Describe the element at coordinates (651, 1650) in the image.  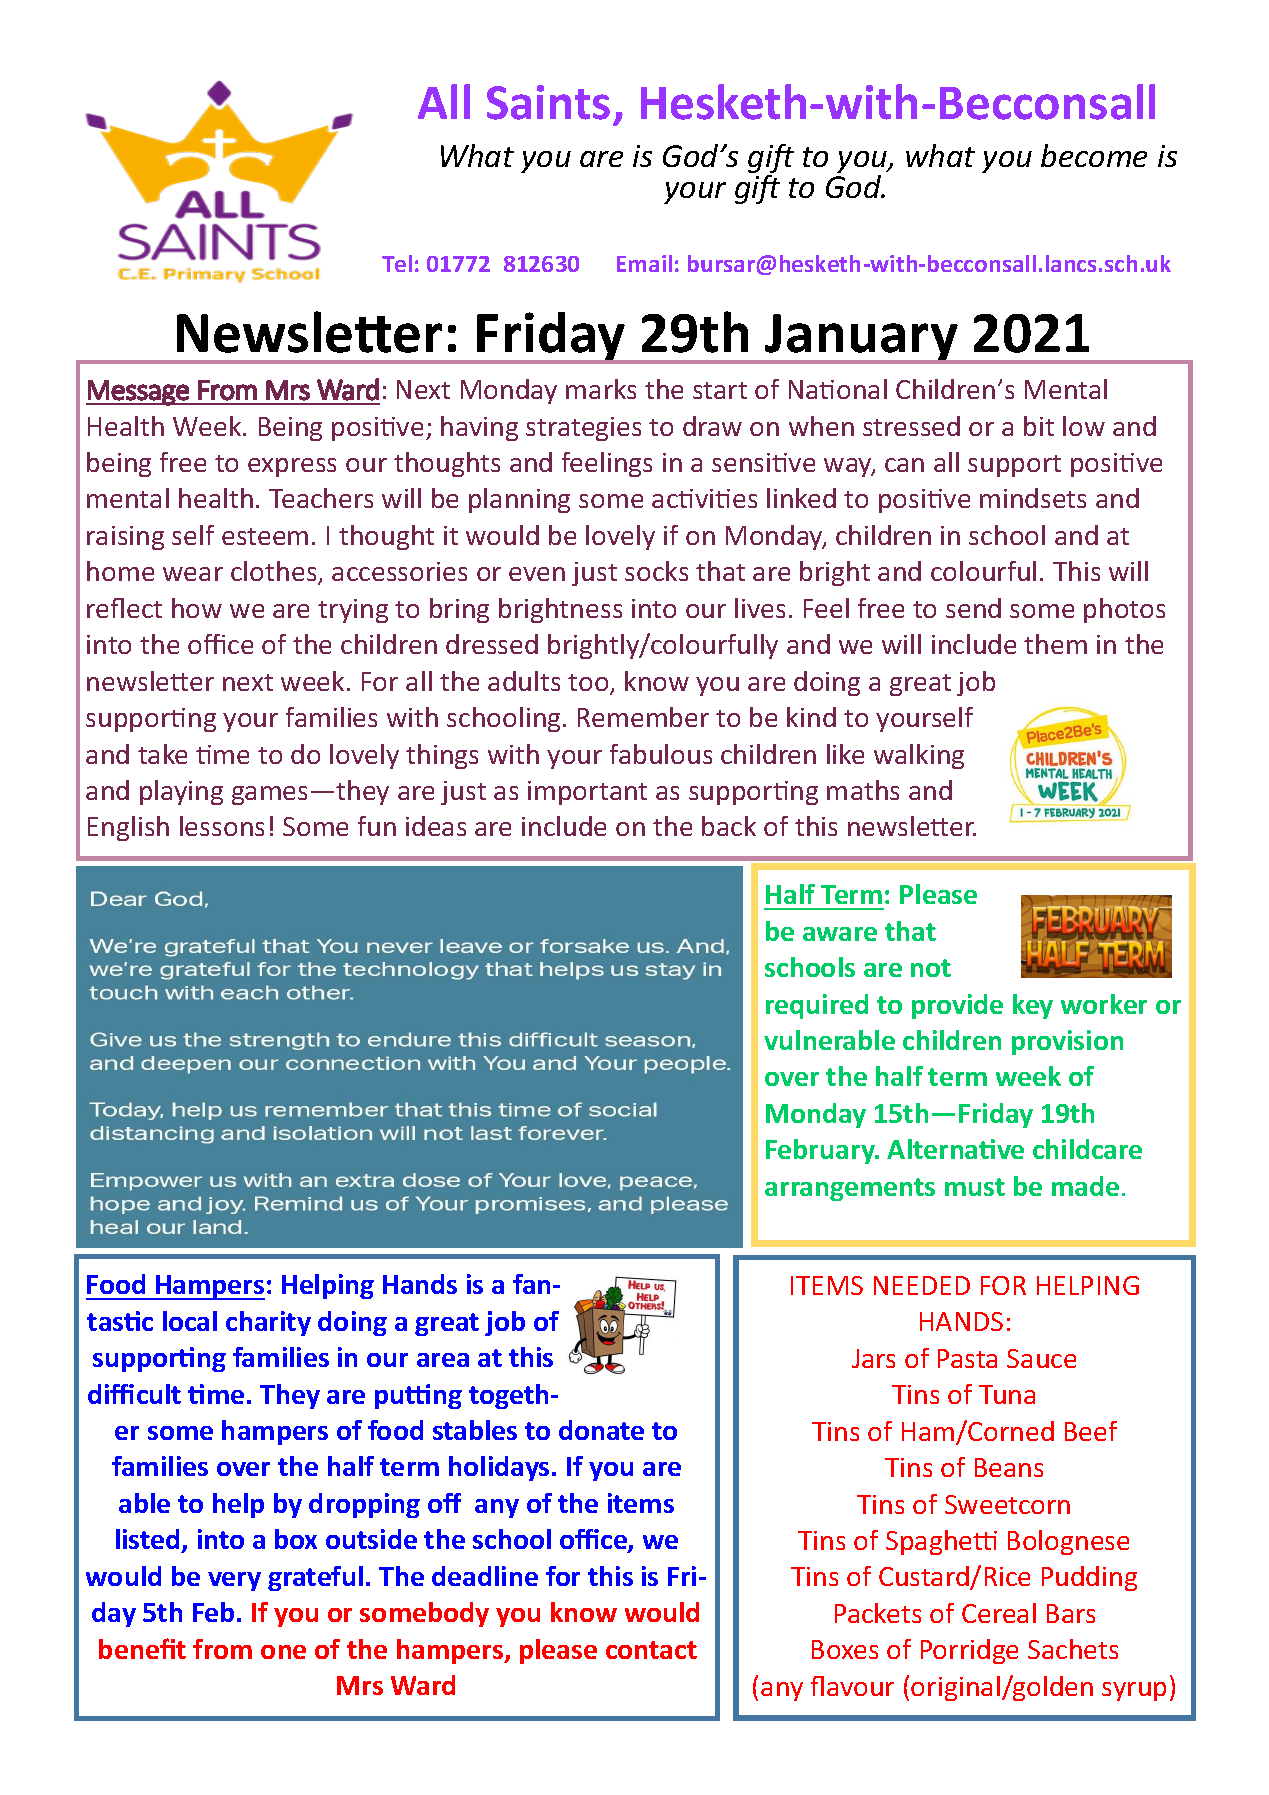
I see `contact` at that location.
